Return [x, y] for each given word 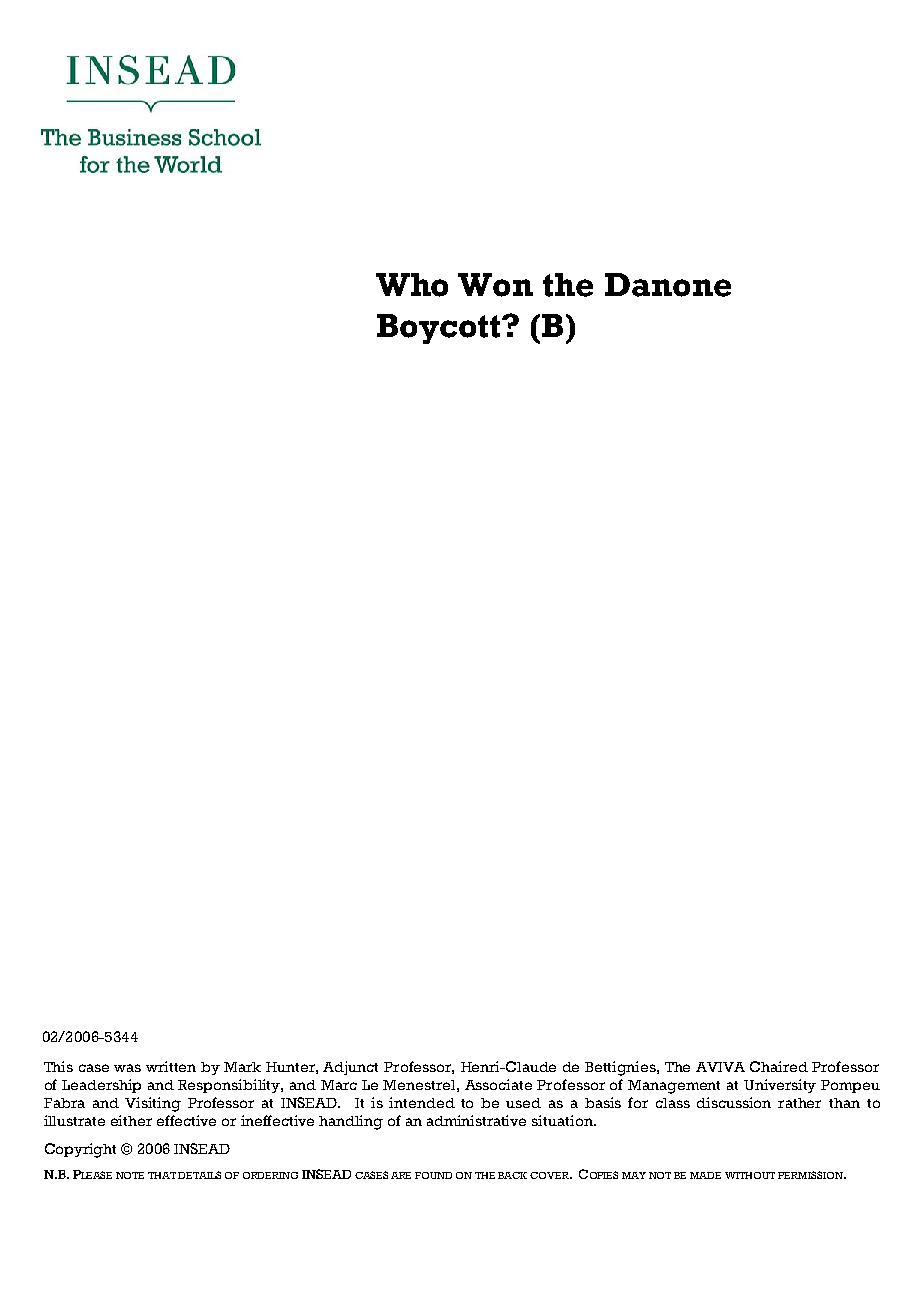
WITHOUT [750, 1175]
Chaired [779, 1066]
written [171, 1066]
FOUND [433, 1175]
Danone [668, 285]
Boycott [440, 329]
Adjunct [350, 1068]
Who [412, 285]
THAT [162, 1175]
